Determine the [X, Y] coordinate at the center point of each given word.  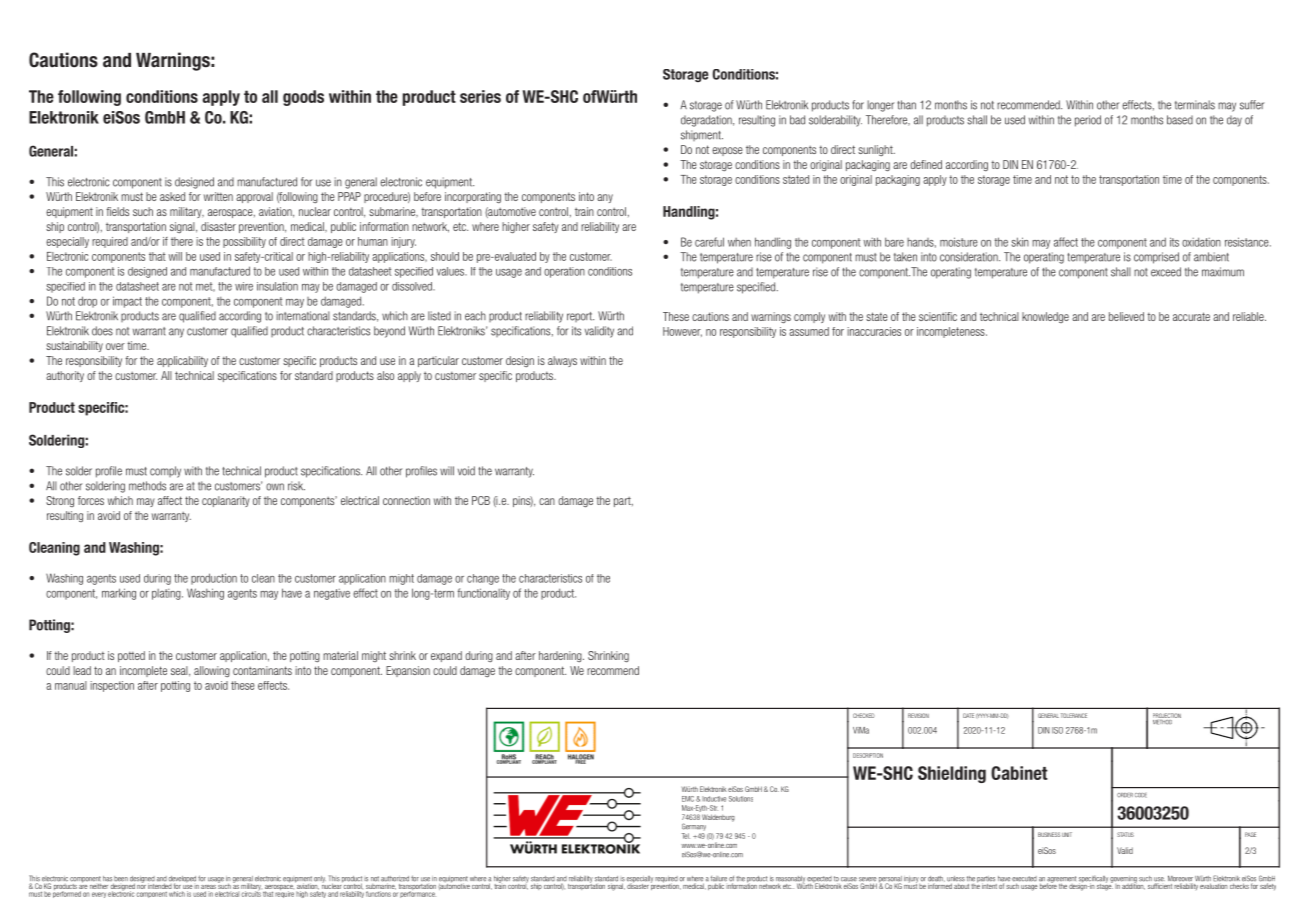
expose [727, 151]
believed [1126, 316]
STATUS [1125, 834]
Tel [686, 836]
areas [208, 887]
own [275, 487]
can [547, 501]
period [1088, 121]
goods [303, 98]
